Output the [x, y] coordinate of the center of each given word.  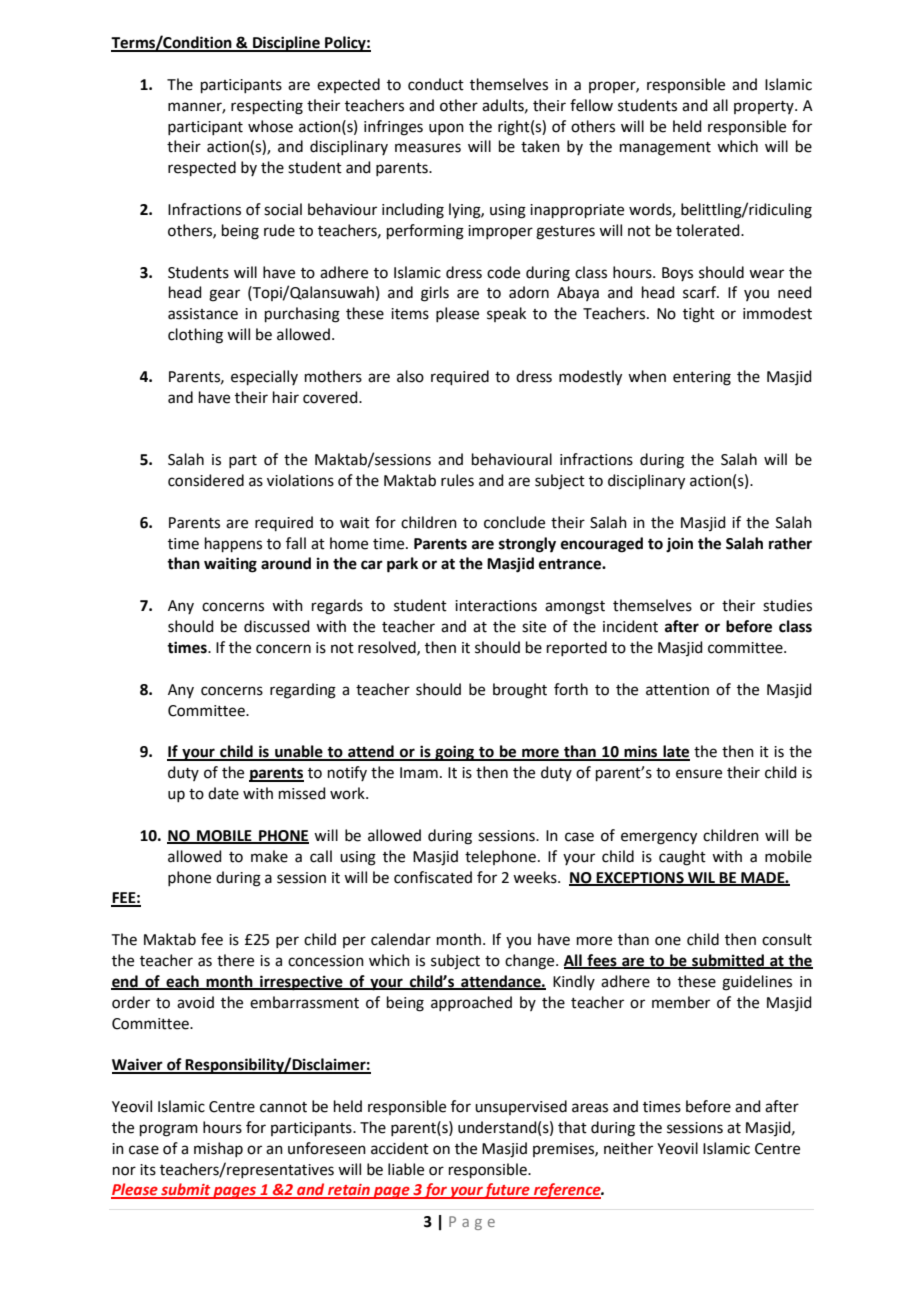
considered [206, 480]
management [665, 149]
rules [457, 480]
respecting [267, 107]
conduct [436, 84]
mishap [218, 1149]
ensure [699, 774]
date [223, 793]
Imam [419, 773]
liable [406, 1169]
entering [702, 378]
